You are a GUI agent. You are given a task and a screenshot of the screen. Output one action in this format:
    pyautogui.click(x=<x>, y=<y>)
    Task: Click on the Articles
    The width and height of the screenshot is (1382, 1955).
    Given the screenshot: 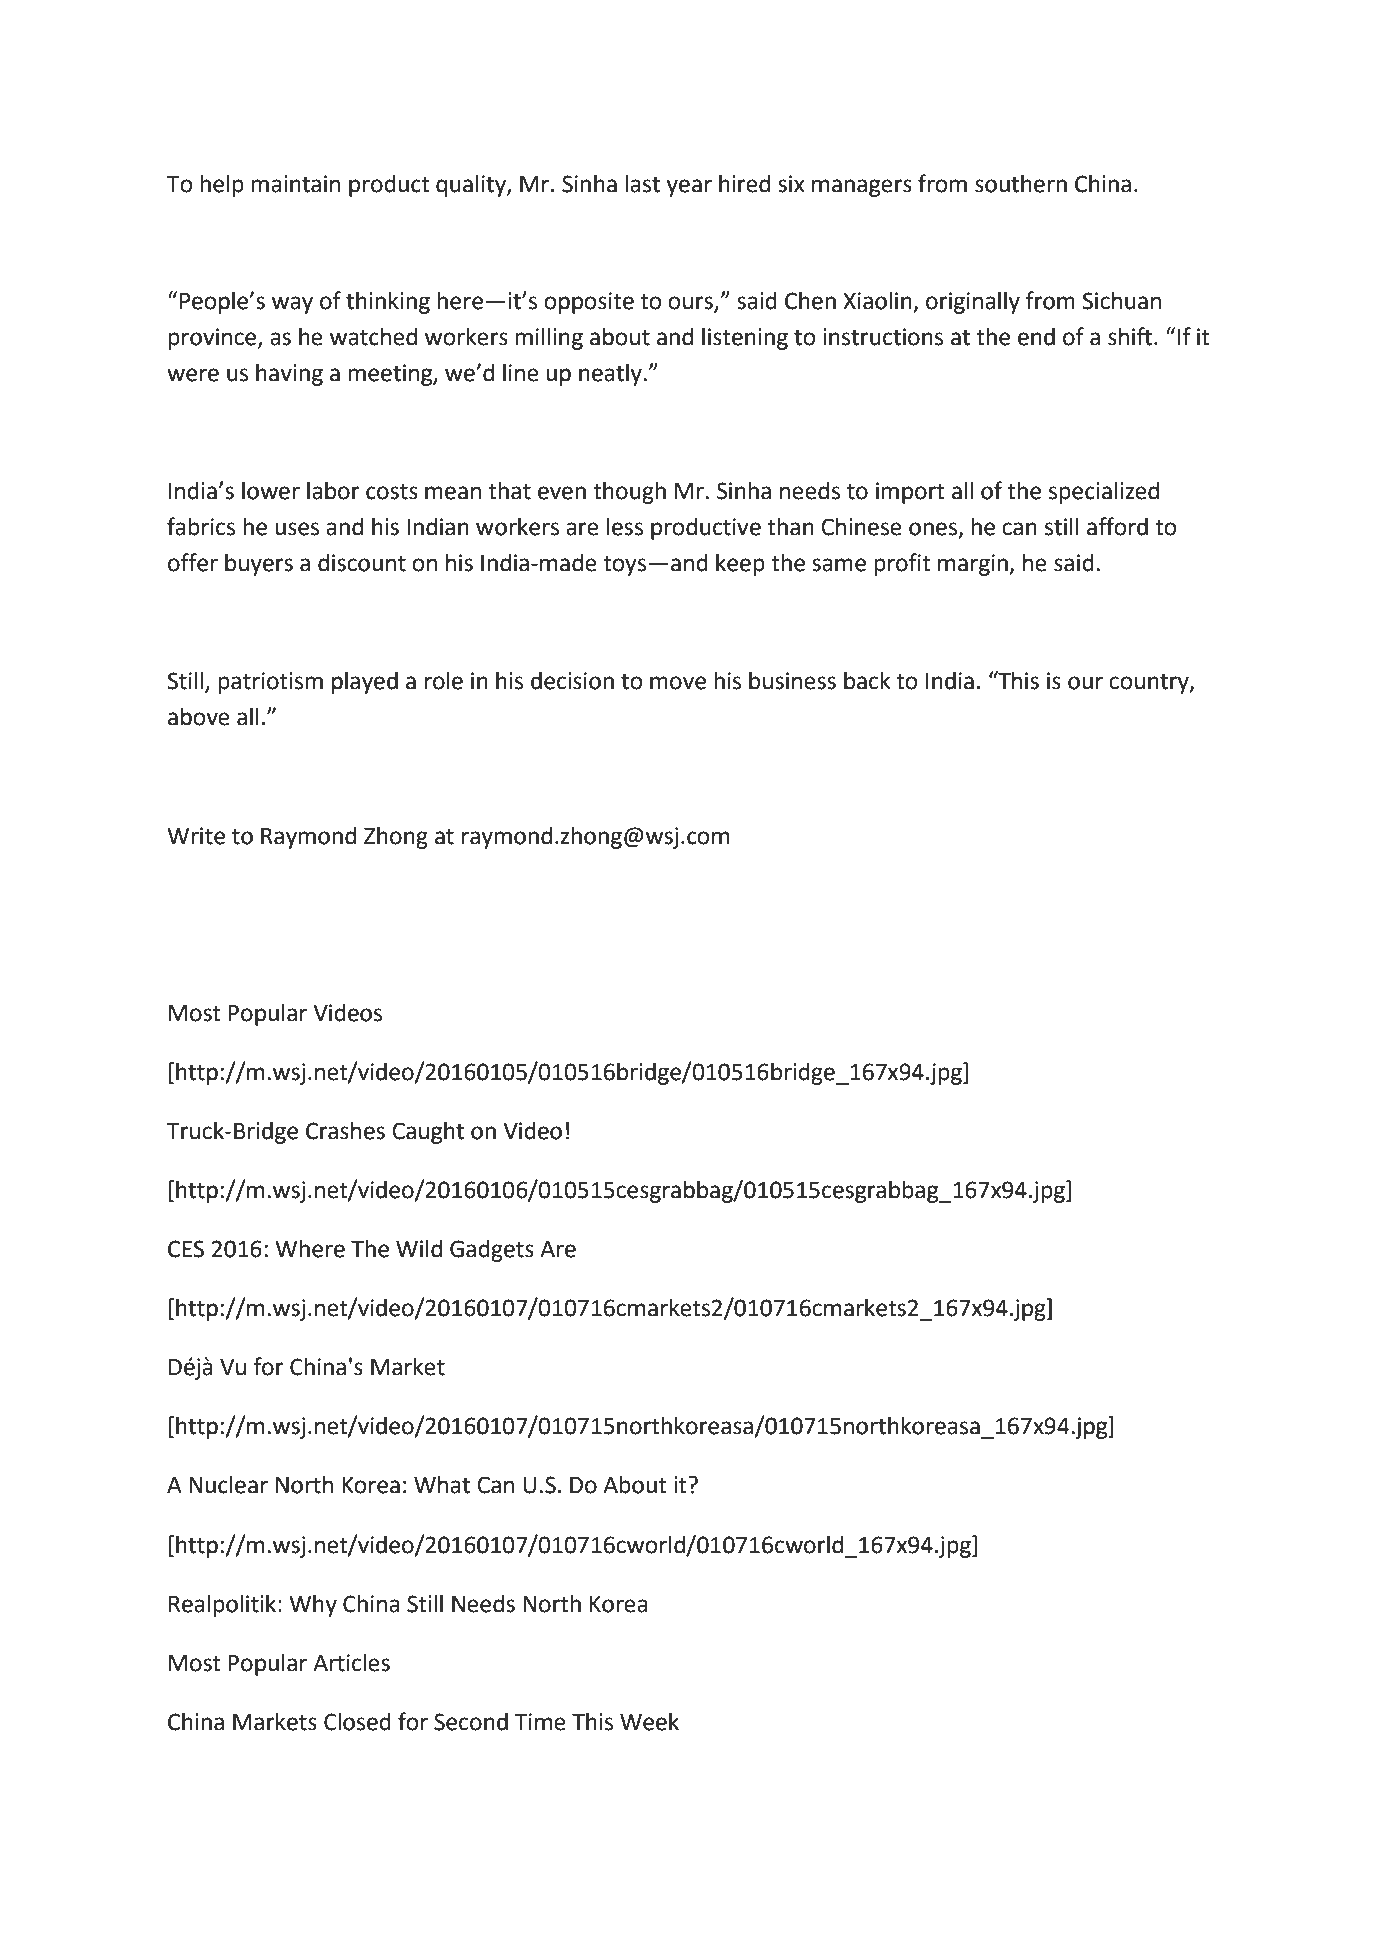 What is the action you would take?
    pyautogui.click(x=351, y=1663)
